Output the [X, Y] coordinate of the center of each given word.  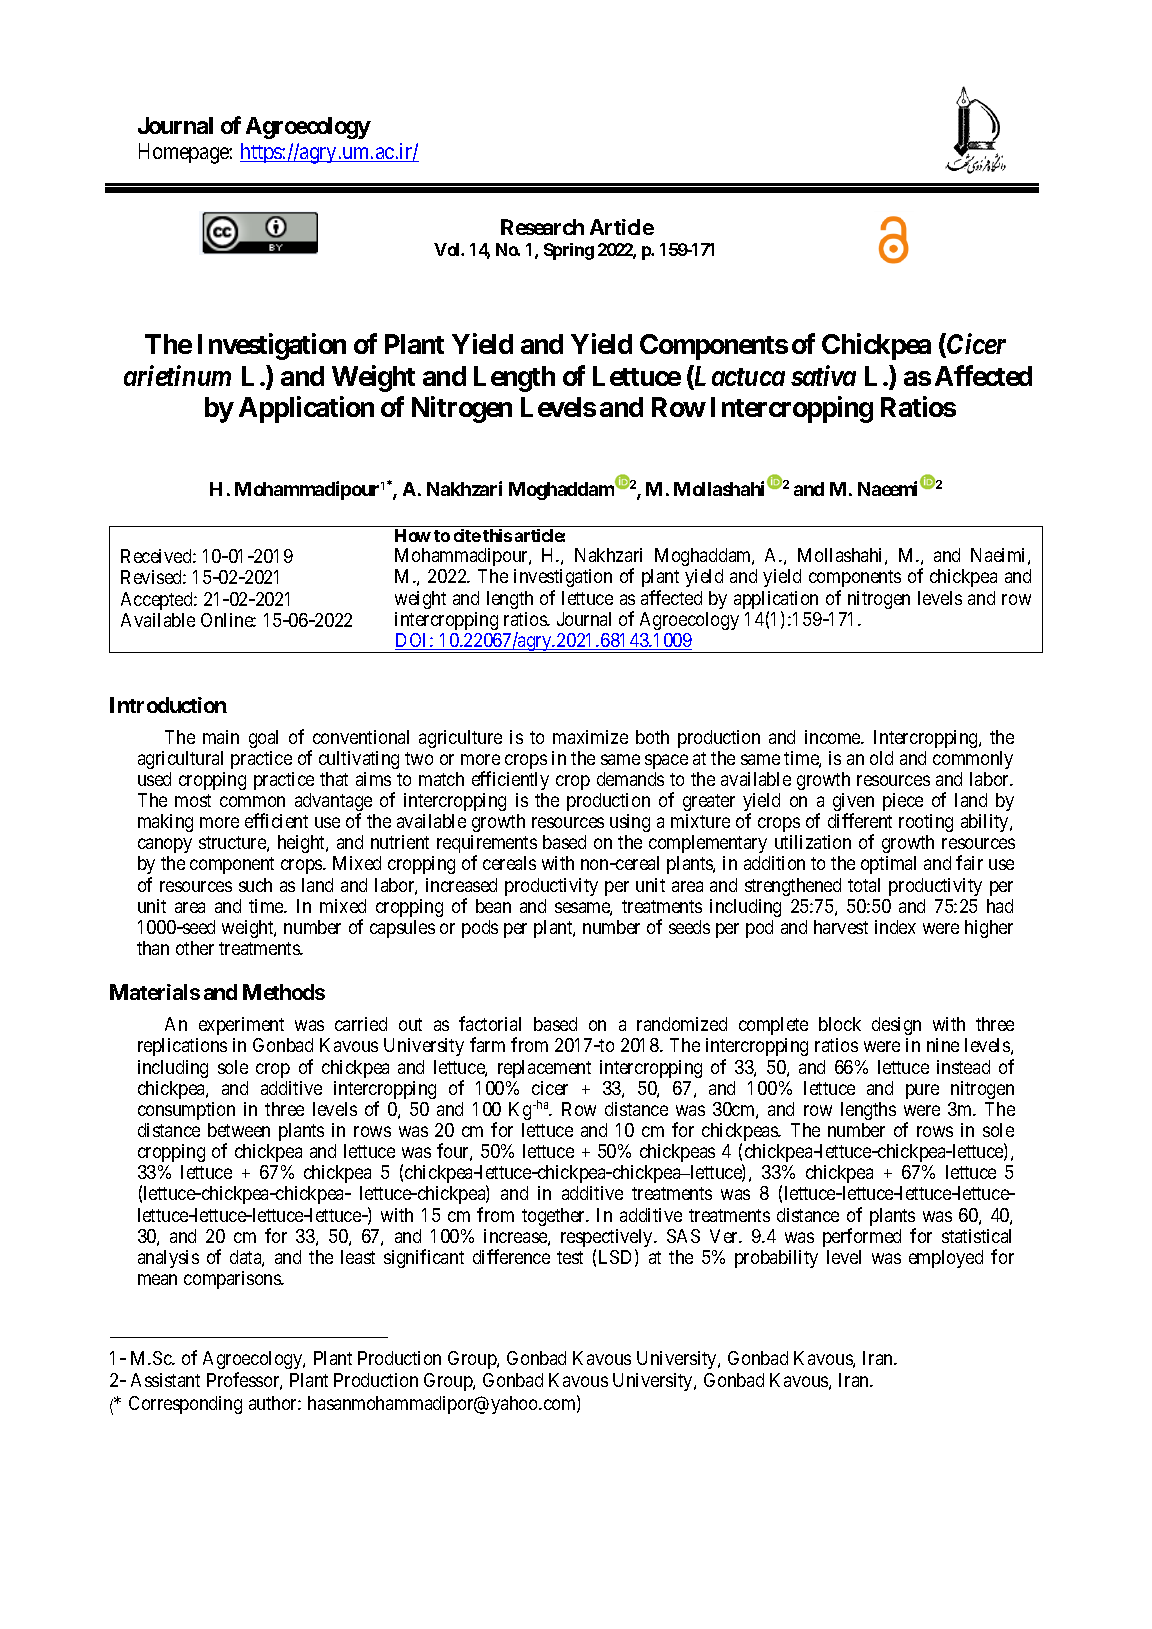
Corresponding [185, 1405]
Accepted [158, 601]
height [302, 844]
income [834, 737]
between [239, 1130]
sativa [823, 375]
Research [542, 227]
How [413, 535]
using [630, 823]
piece [903, 802]
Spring [569, 251]
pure [922, 1091]
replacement [544, 1069]
